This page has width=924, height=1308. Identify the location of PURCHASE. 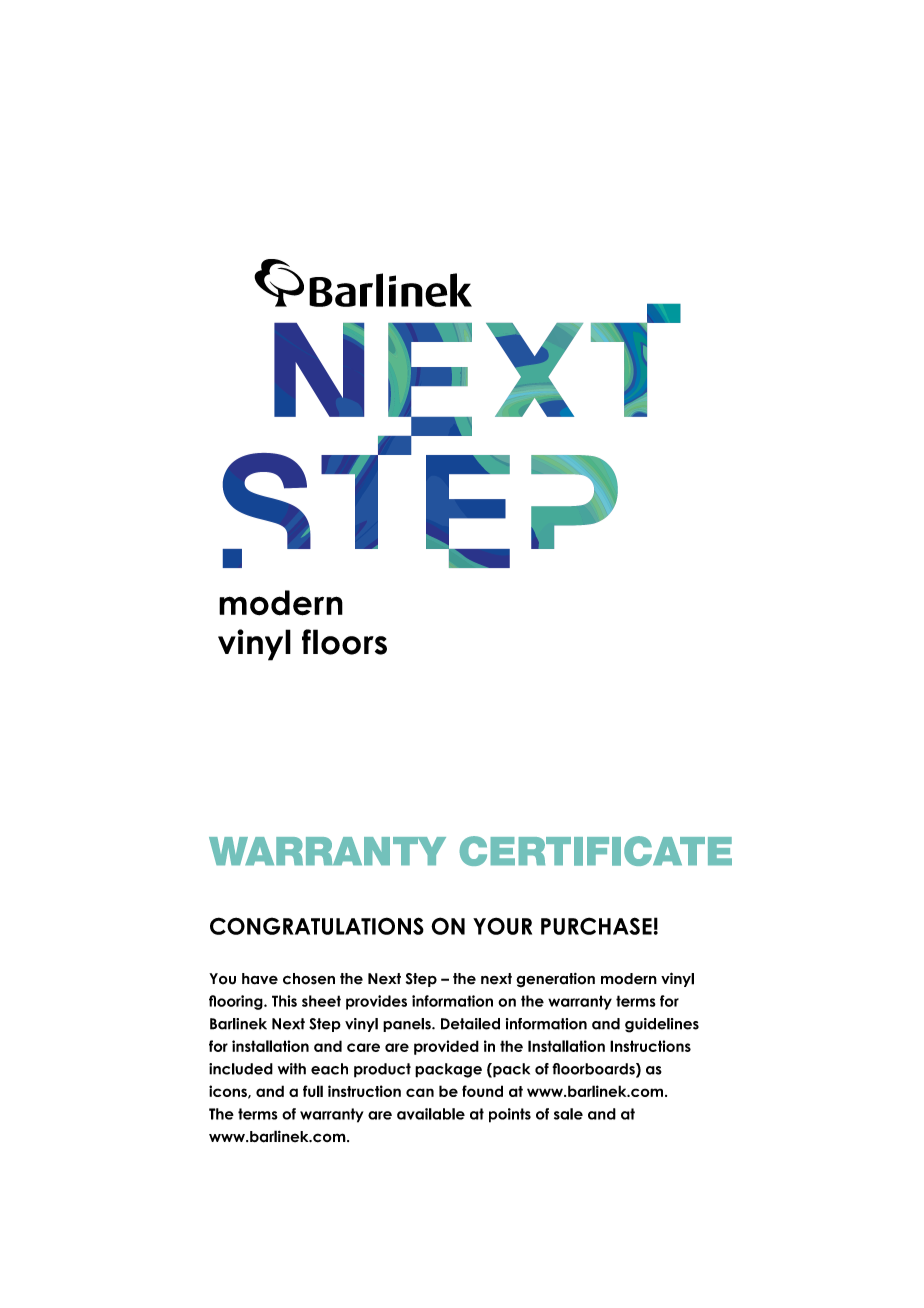
(596, 926).
